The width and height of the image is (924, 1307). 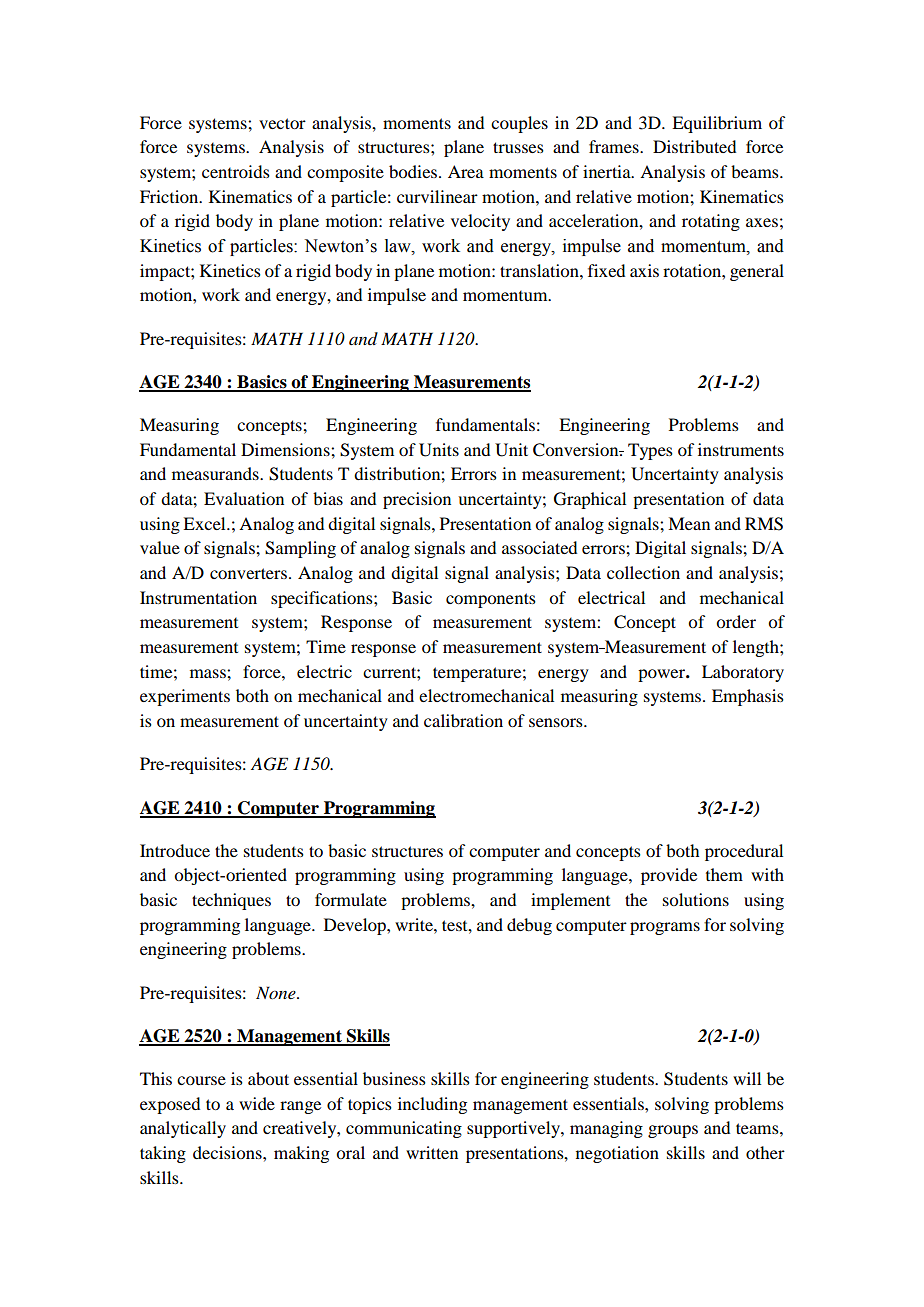 What do you see at coordinates (491, 600) in the image?
I see `components` at bounding box center [491, 600].
